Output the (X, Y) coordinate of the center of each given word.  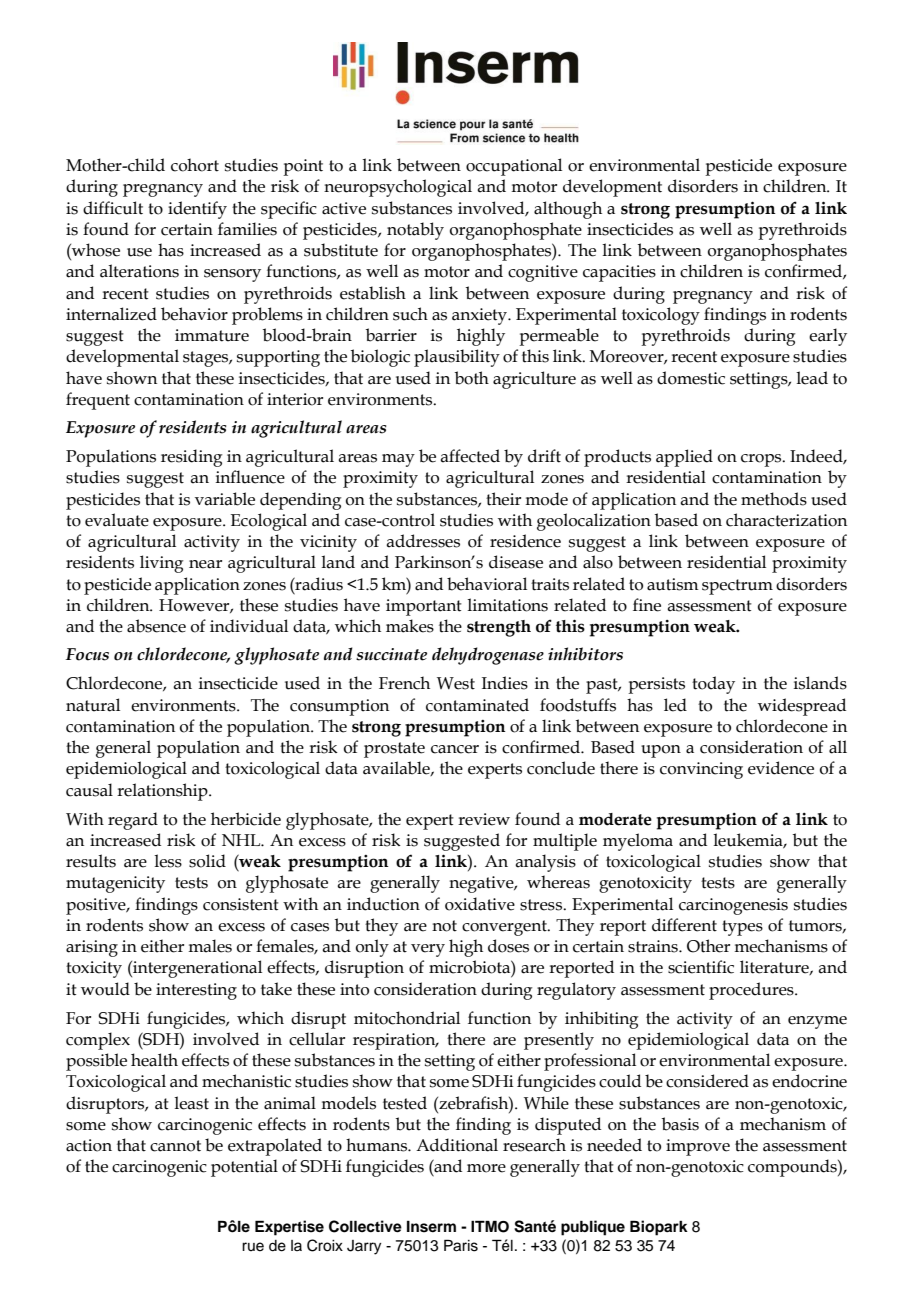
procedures (752, 991)
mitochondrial (407, 1018)
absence (156, 626)
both (472, 378)
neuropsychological (398, 188)
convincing (701, 770)
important (424, 607)
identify (197, 210)
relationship (163, 792)
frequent (98, 401)
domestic (691, 378)
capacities (619, 273)
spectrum (737, 587)
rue (253, 1247)
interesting (196, 991)
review (484, 819)
